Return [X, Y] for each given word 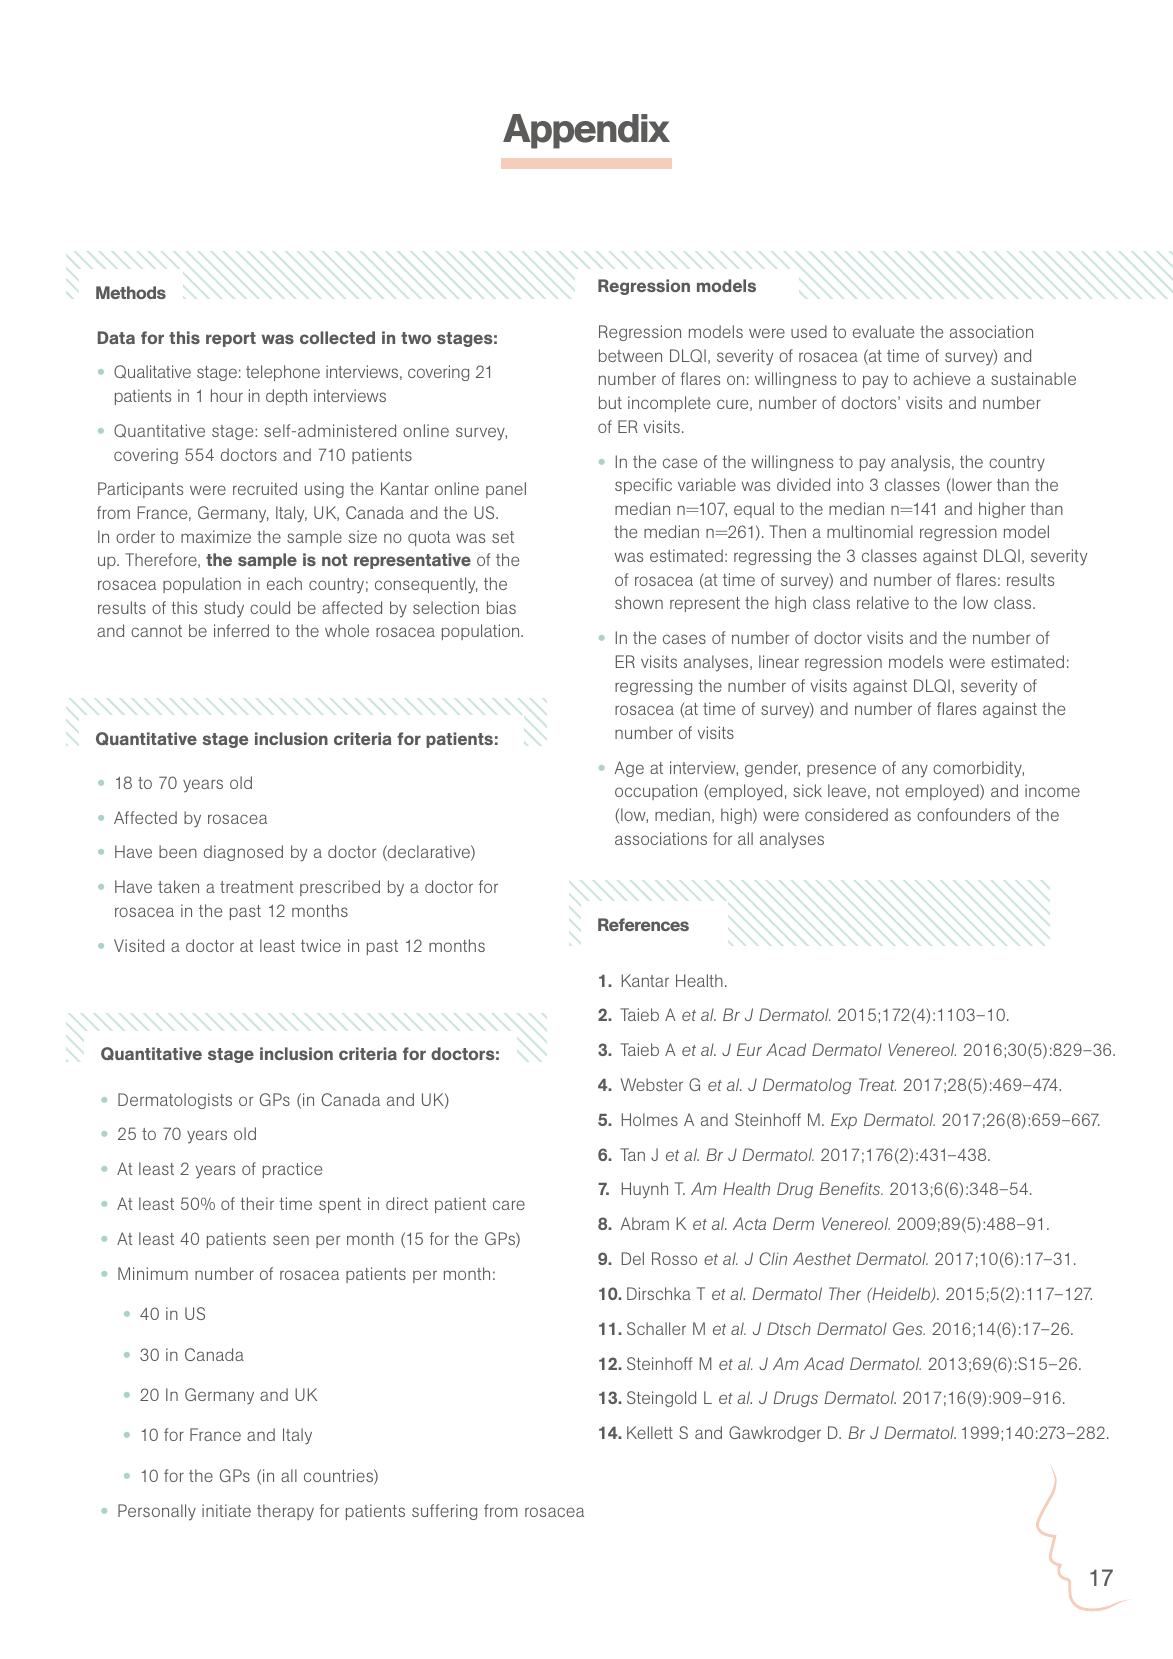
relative [883, 602]
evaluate [883, 331]
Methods [131, 292]
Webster [652, 1084]
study [224, 609]
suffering [444, 1512]
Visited [139, 945]
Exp [844, 1121]
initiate [226, 1510]
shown [639, 602]
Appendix [586, 131]
